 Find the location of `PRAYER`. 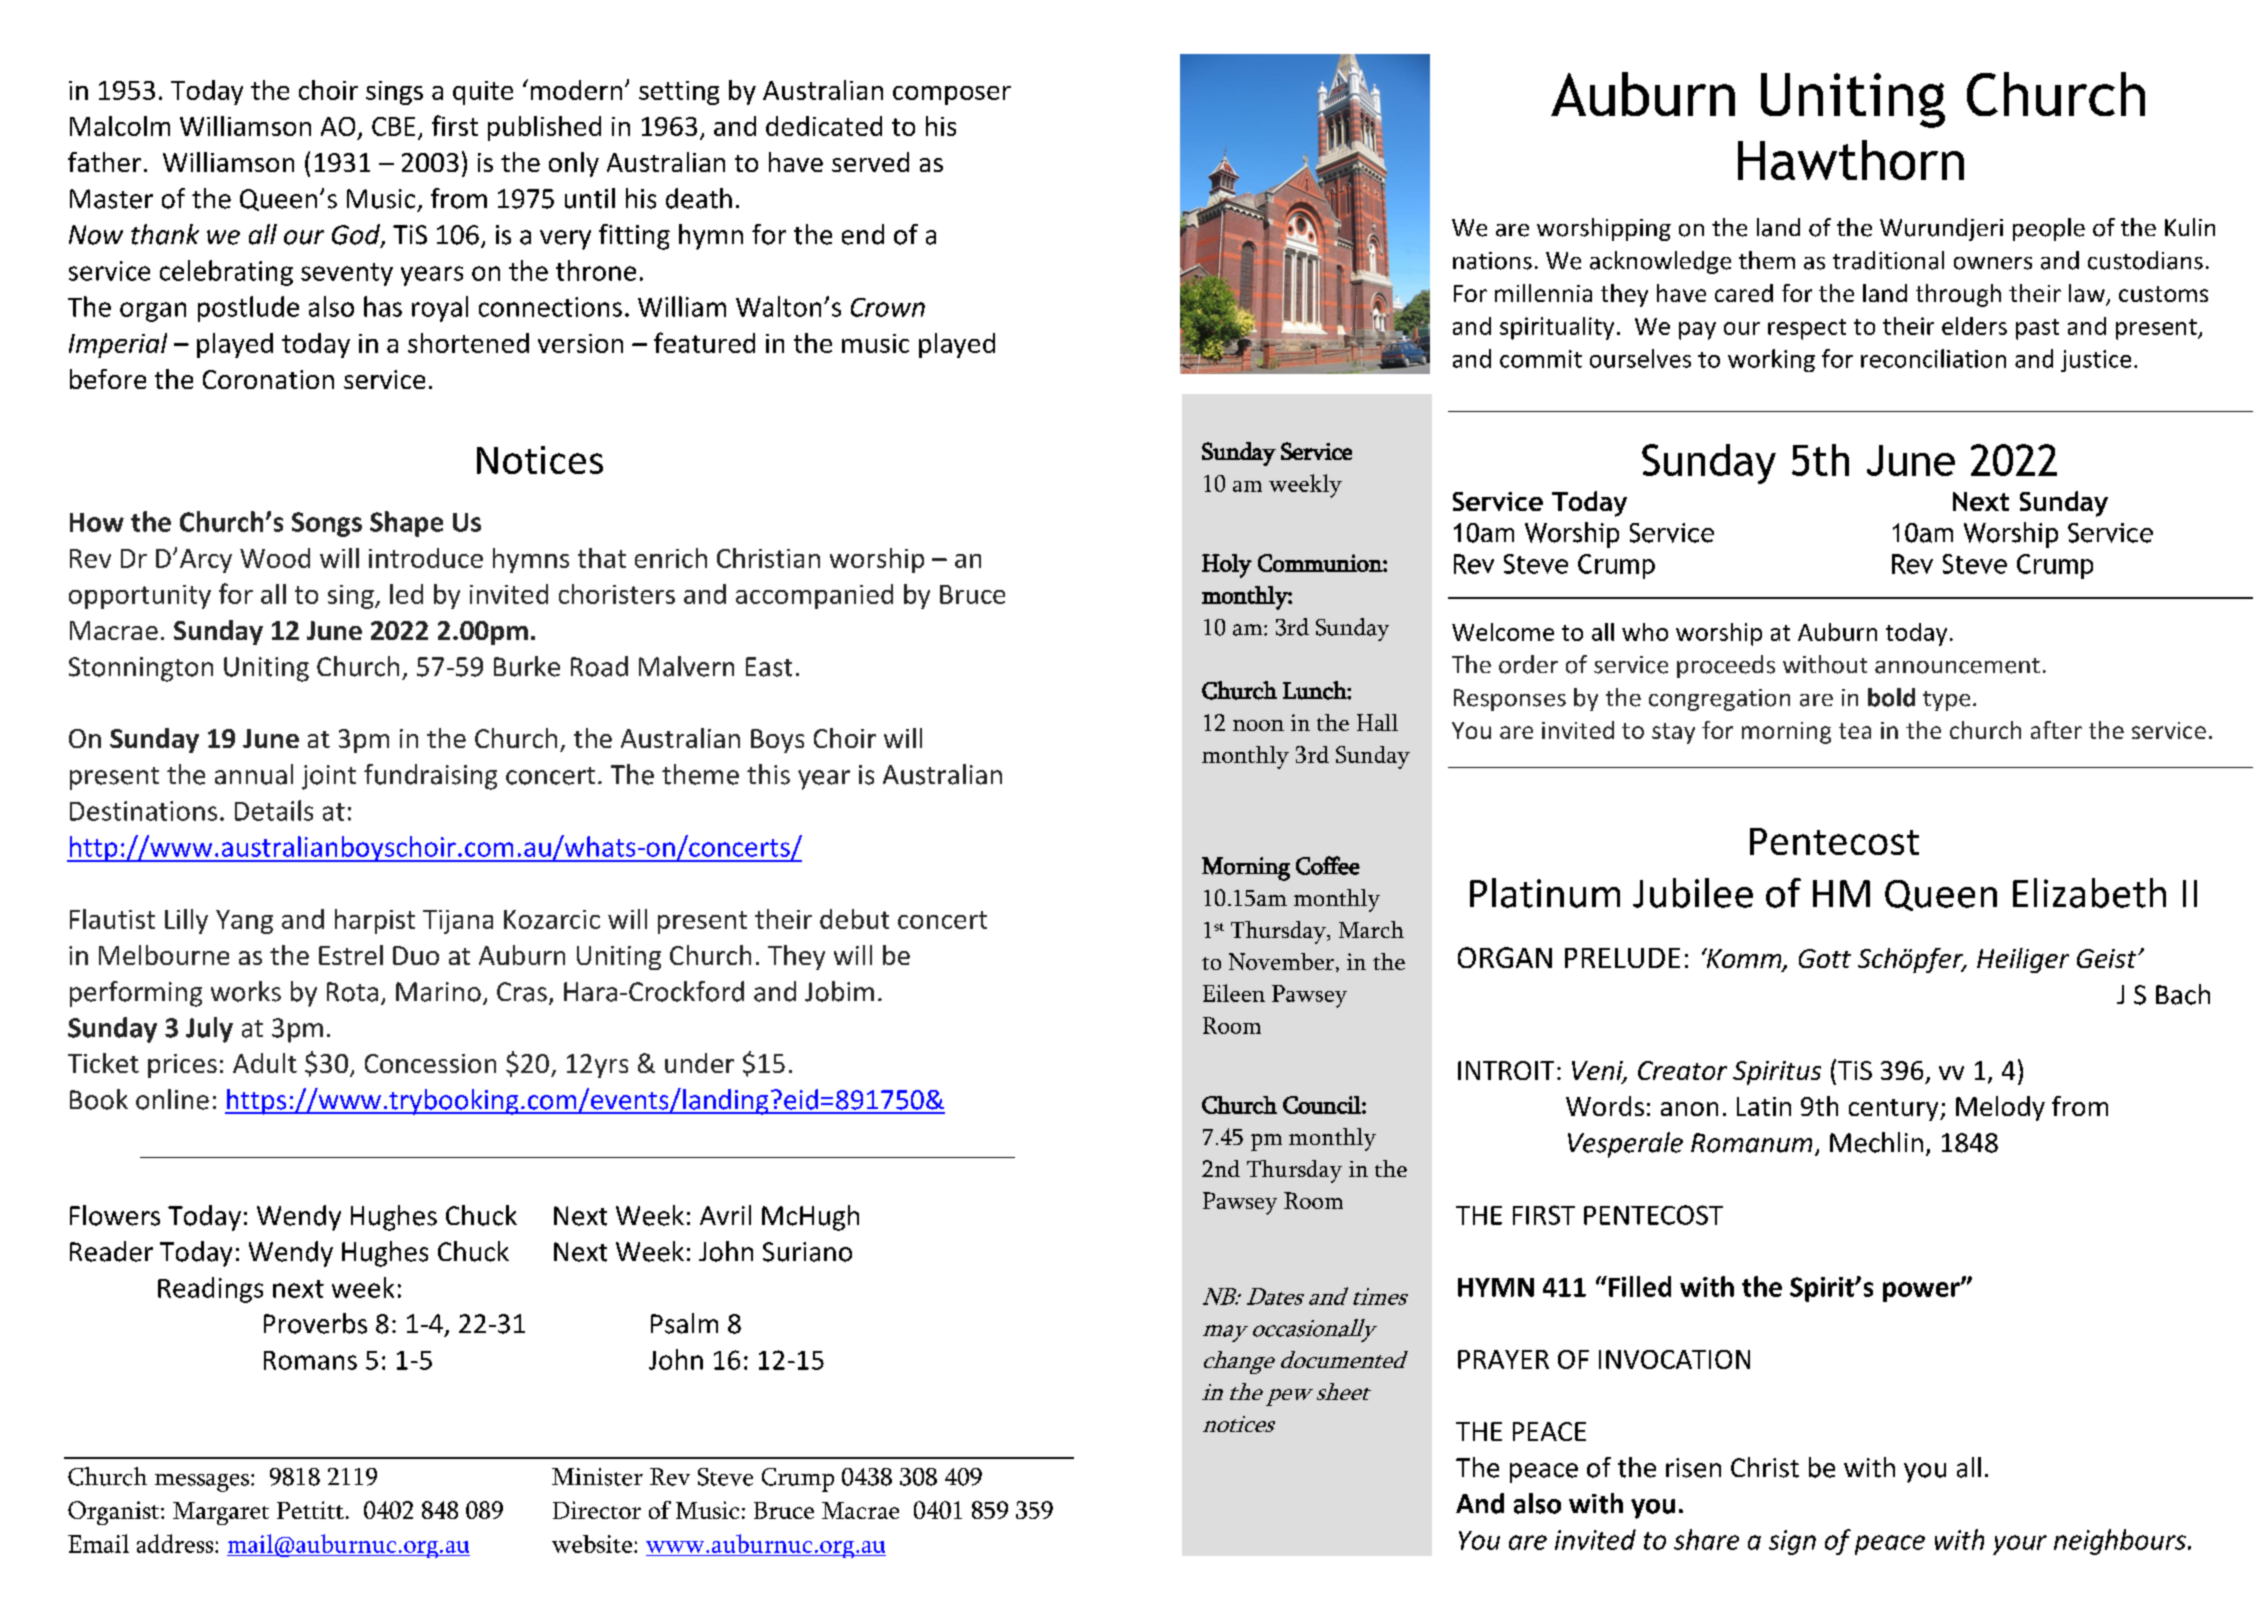

PRAYER is located at coordinates (1503, 1359).
